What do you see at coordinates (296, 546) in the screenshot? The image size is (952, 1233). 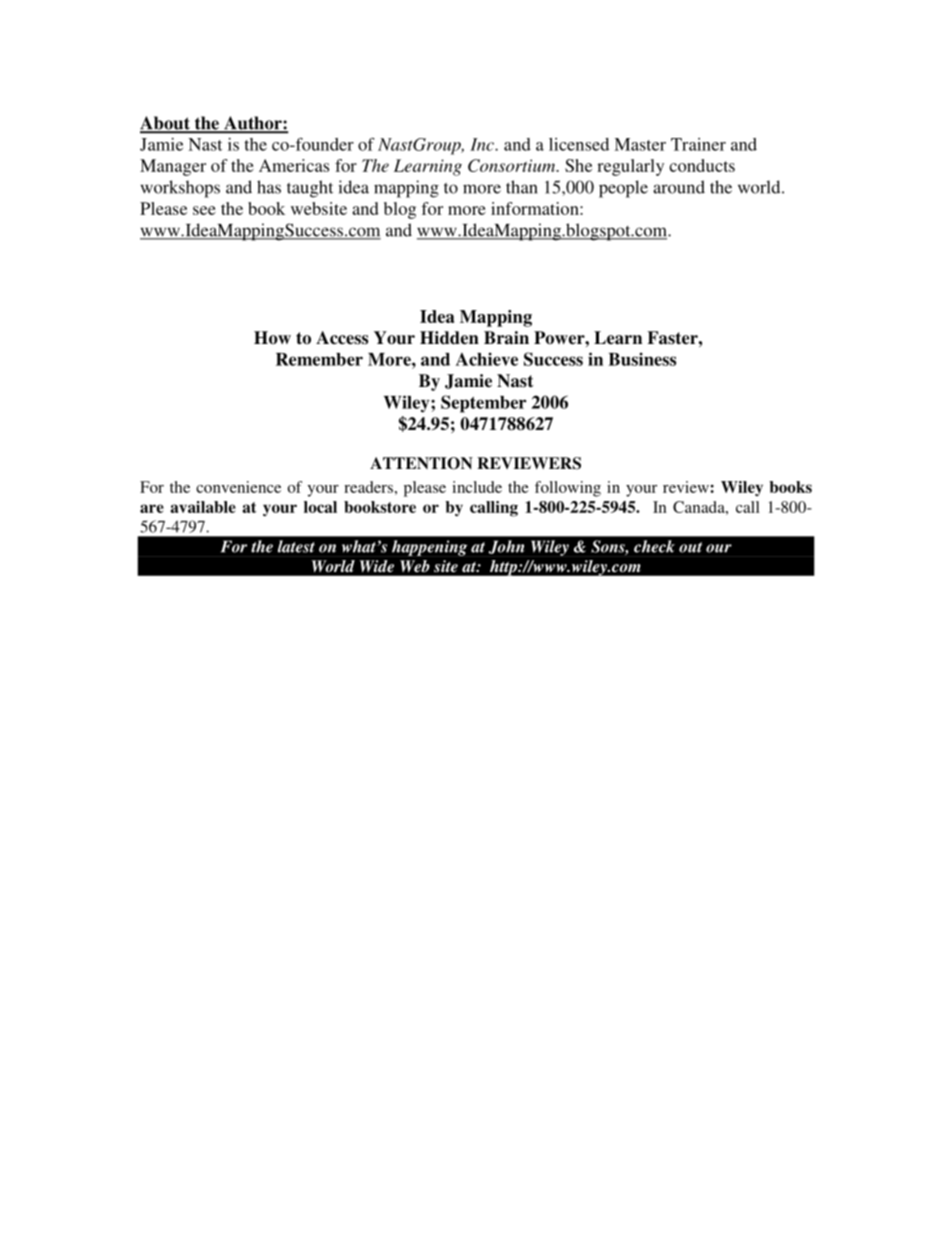 I see `latest` at bounding box center [296, 546].
